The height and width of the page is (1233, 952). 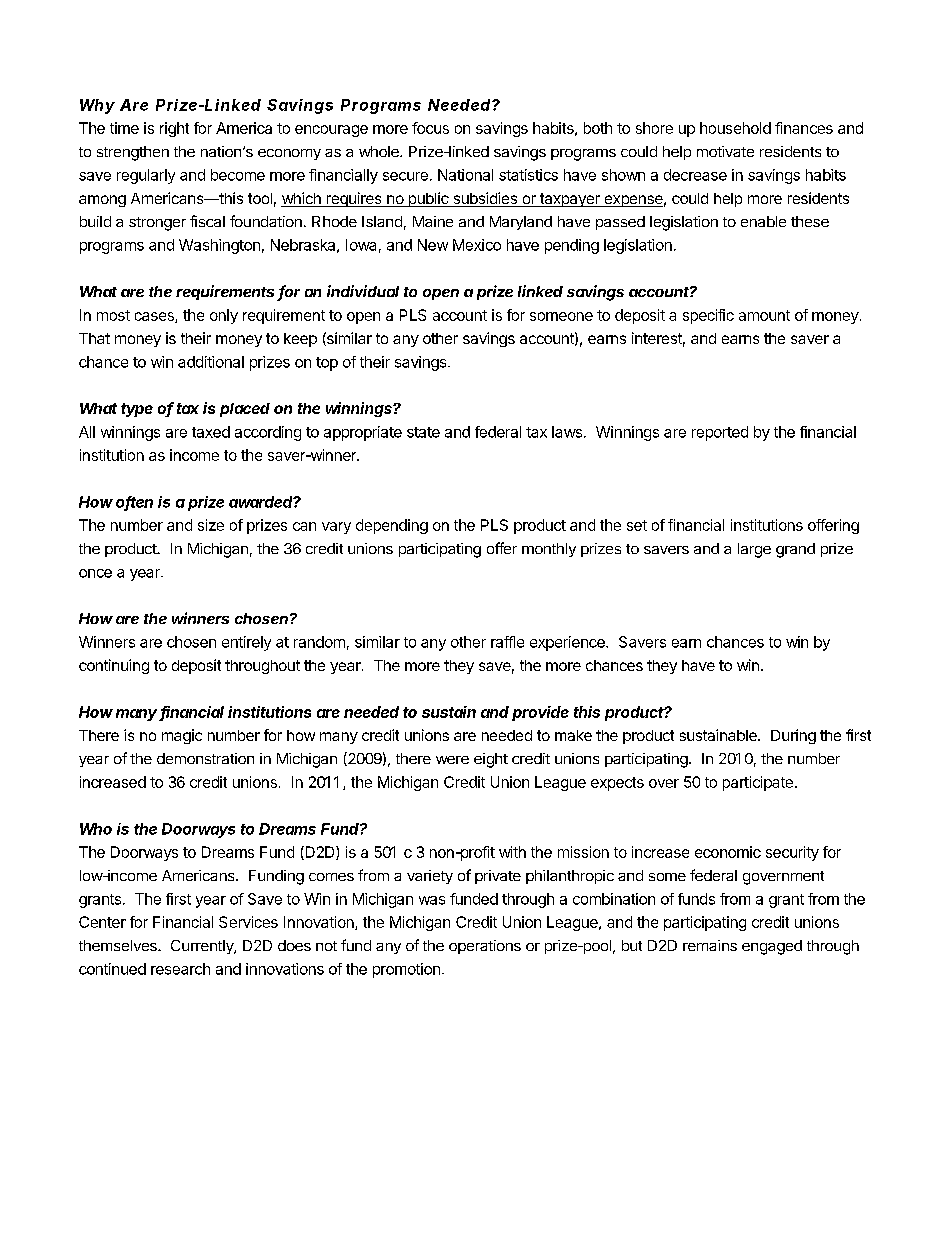 I want to click on continuing, so click(x=114, y=666).
